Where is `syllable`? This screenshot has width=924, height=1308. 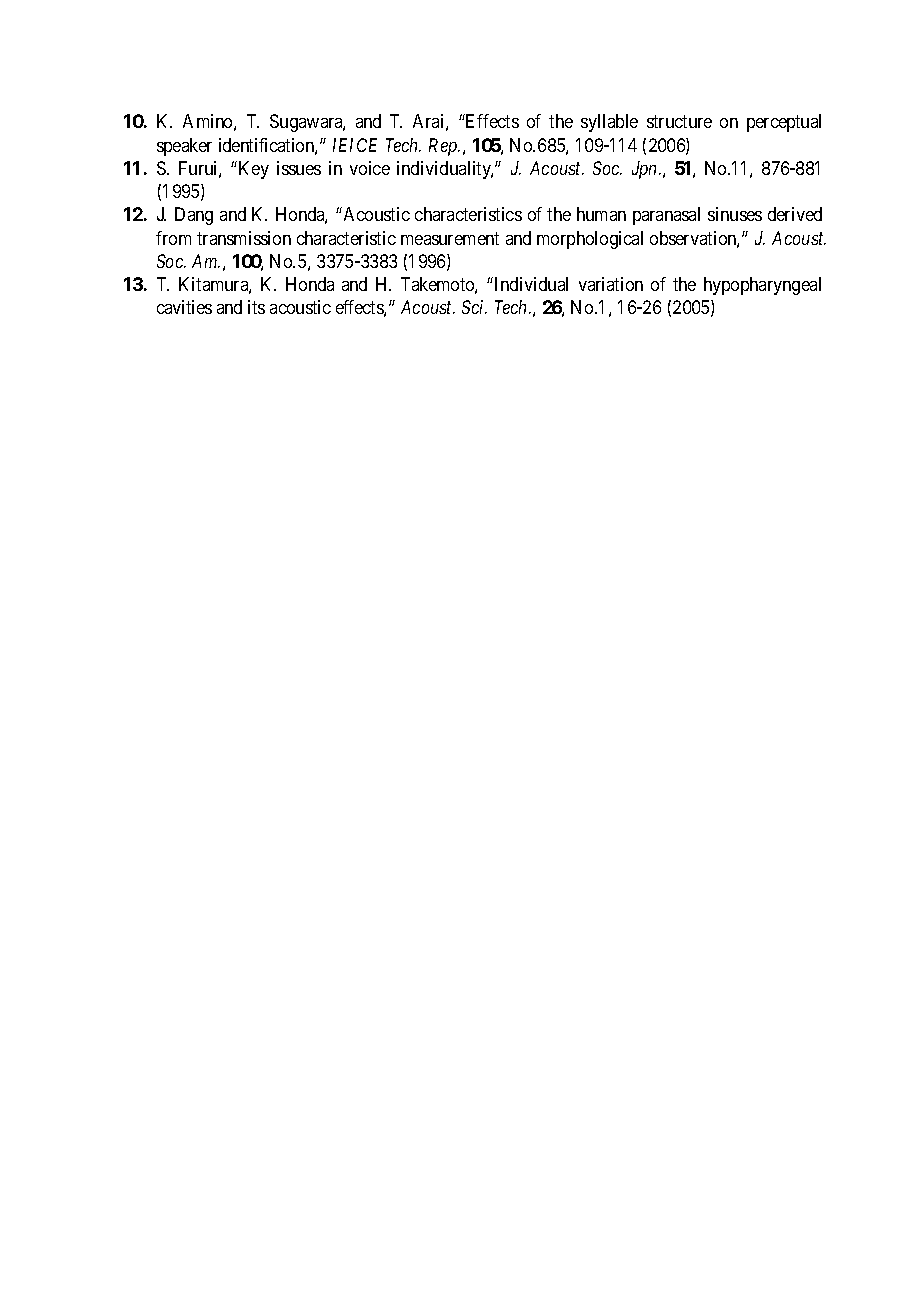 syllable is located at coordinates (609, 123).
